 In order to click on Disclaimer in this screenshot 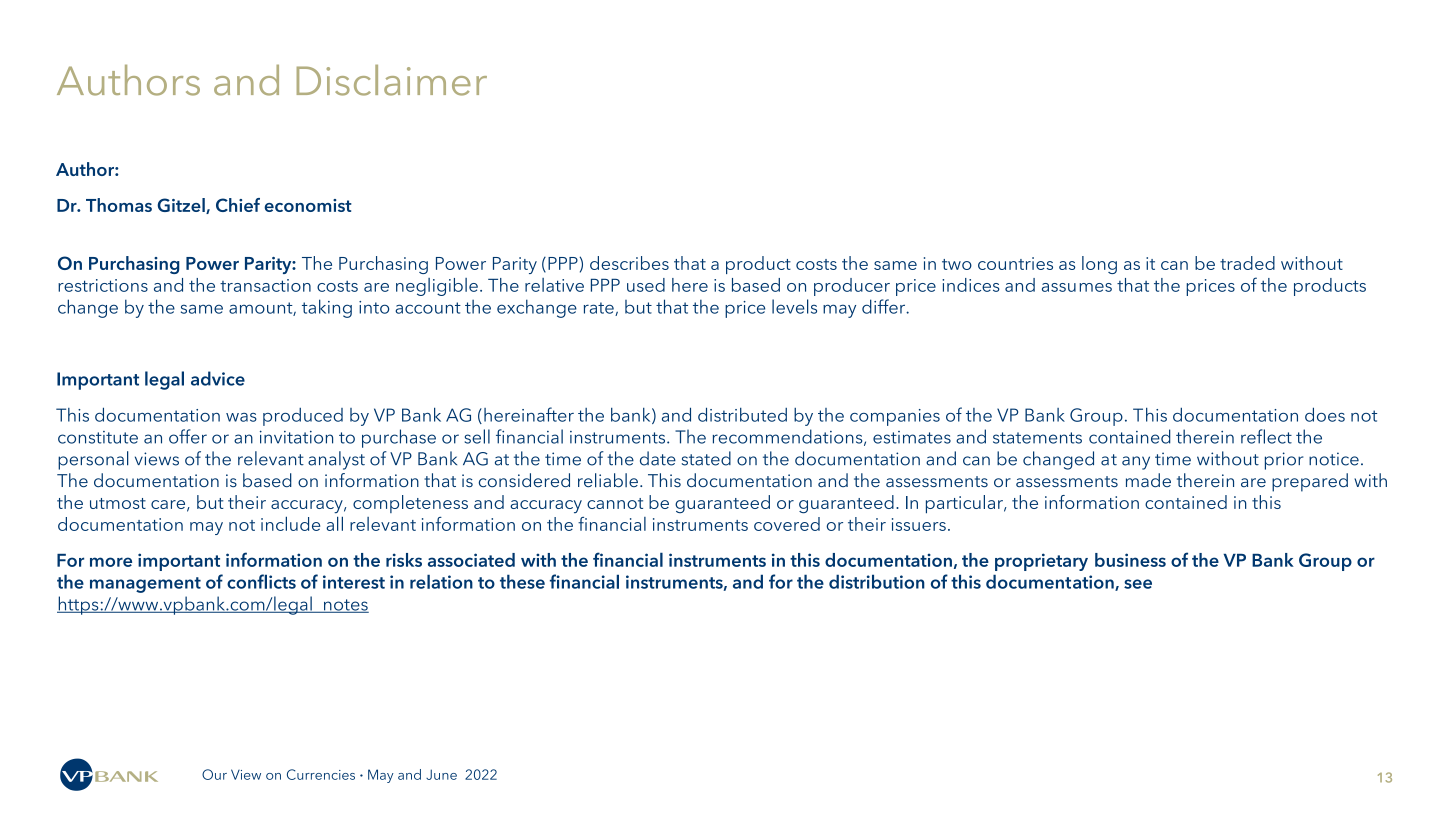, I will do `click(392, 80)`.
